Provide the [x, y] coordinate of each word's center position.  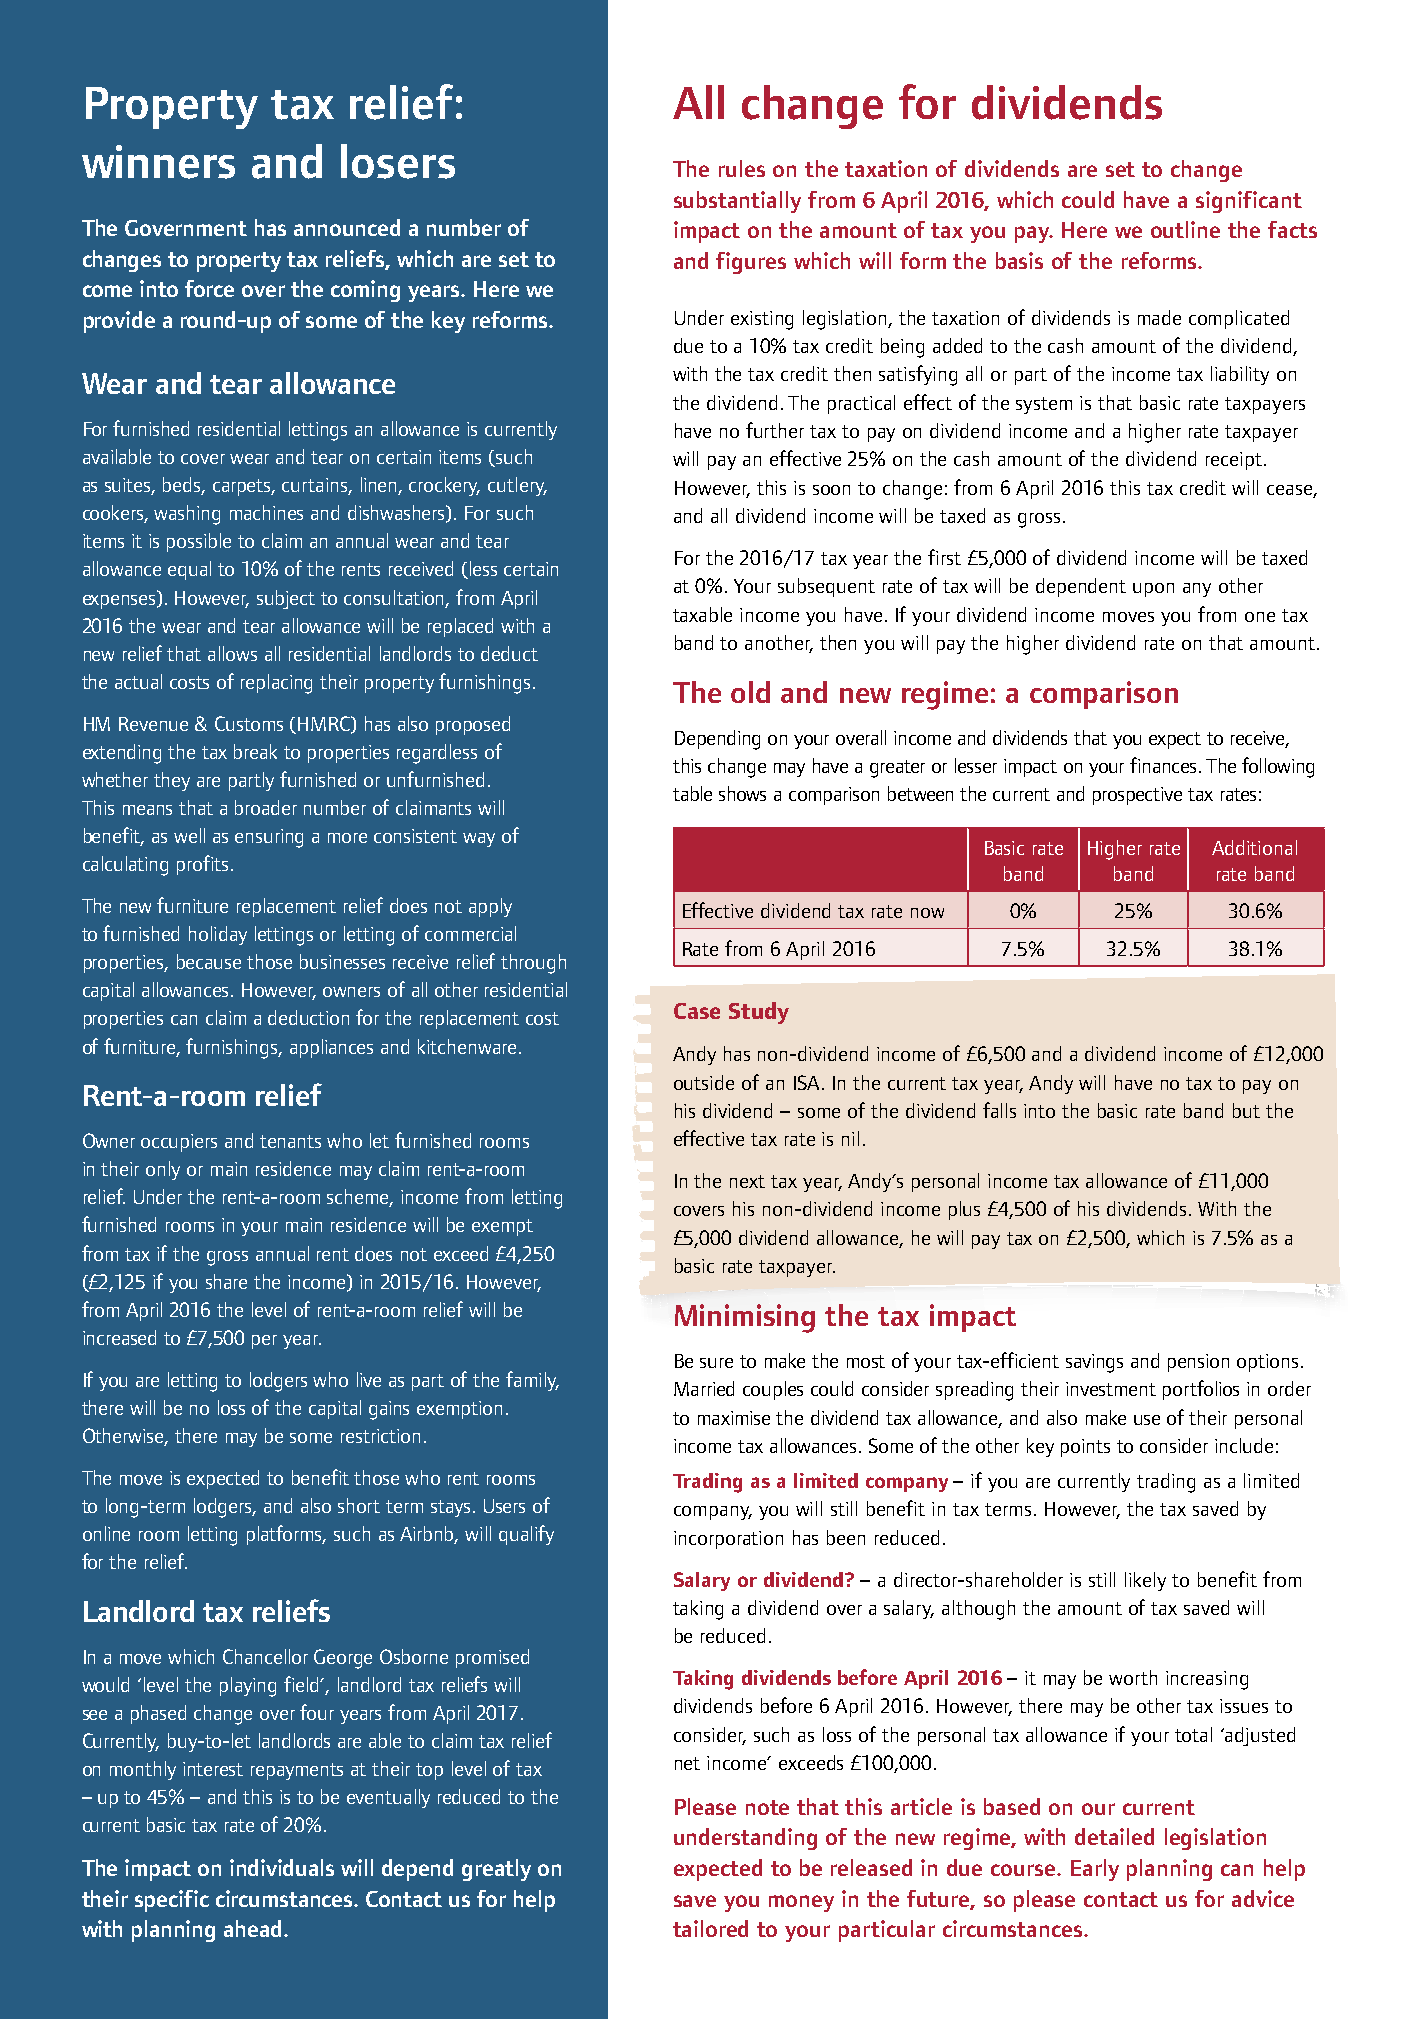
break [255, 751]
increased [119, 1337]
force [209, 288]
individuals [282, 1867]
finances [1163, 765]
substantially [737, 202]
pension [1198, 1363]
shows [742, 793]
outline [1185, 229]
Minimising [745, 1318]
